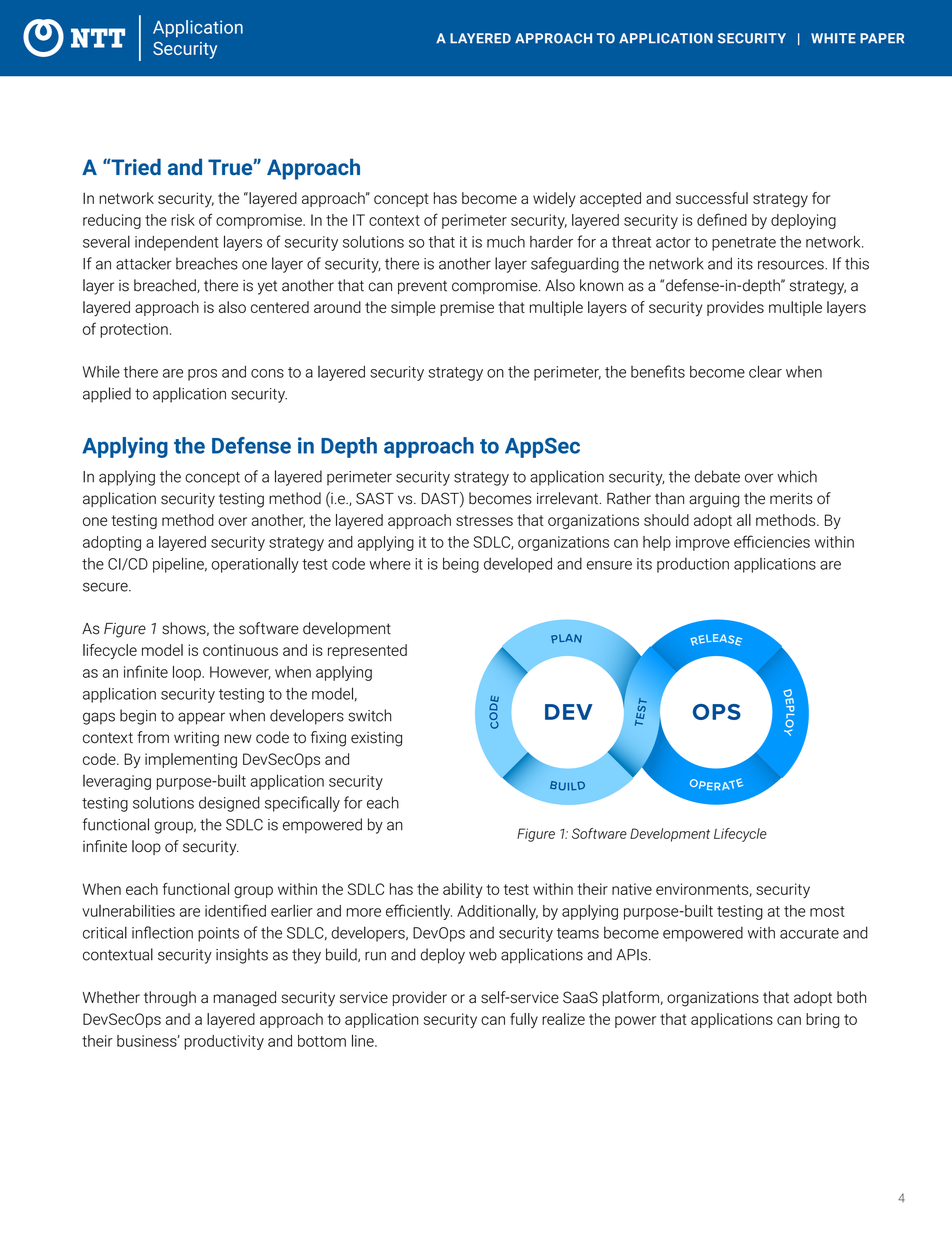 The image size is (952, 1233). Describe the element at coordinates (772, 541) in the document. I see `efficiencies` at that location.
